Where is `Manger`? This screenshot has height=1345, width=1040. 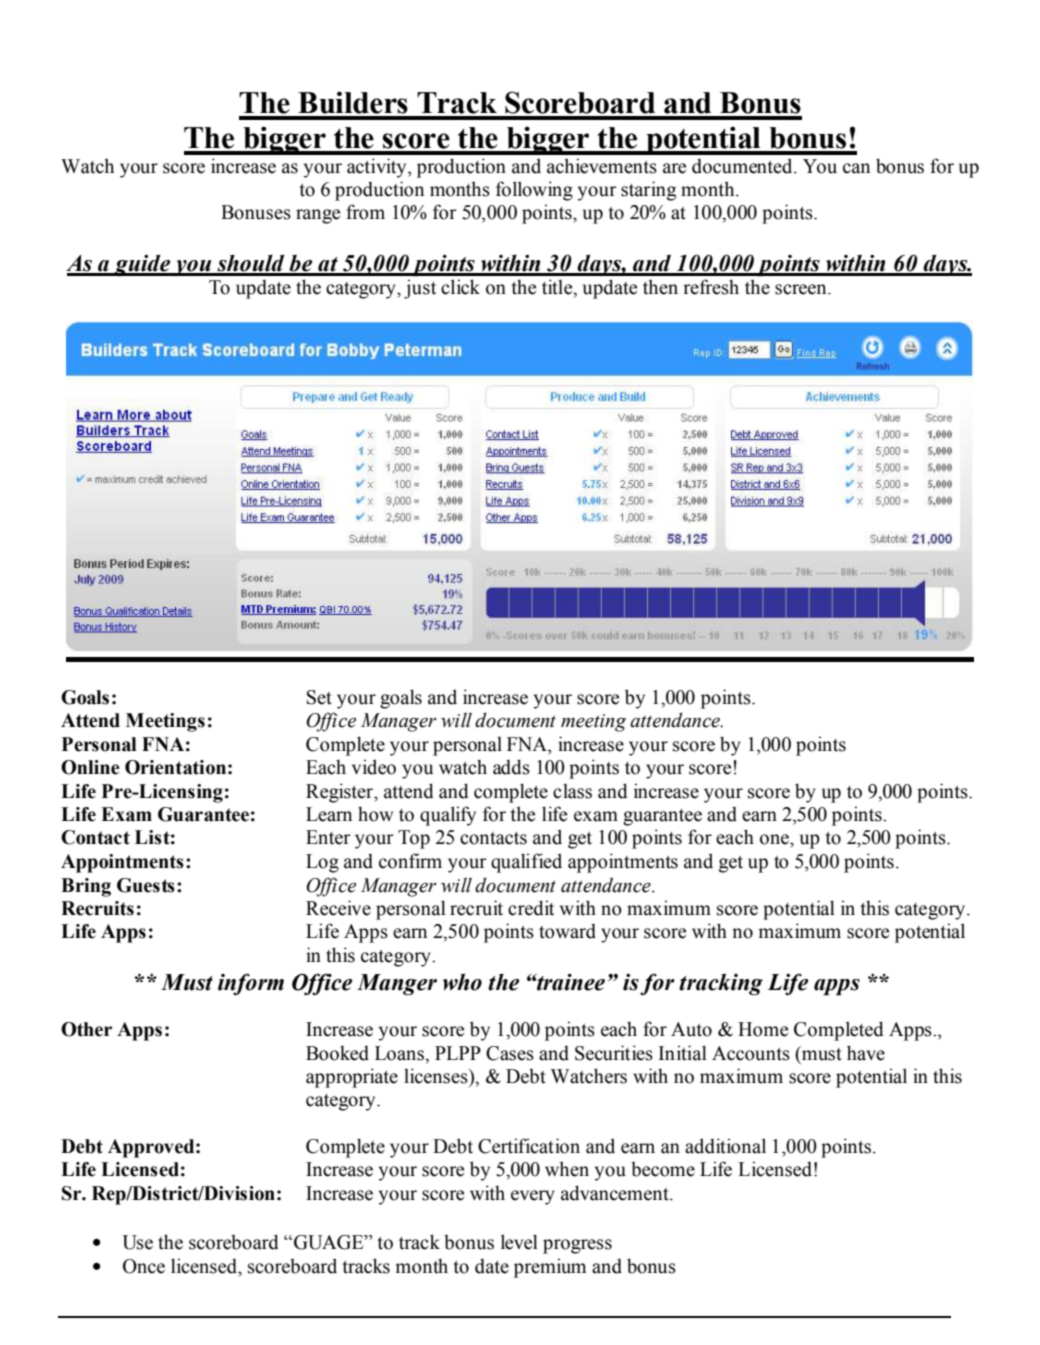
Manger is located at coordinates (397, 984).
